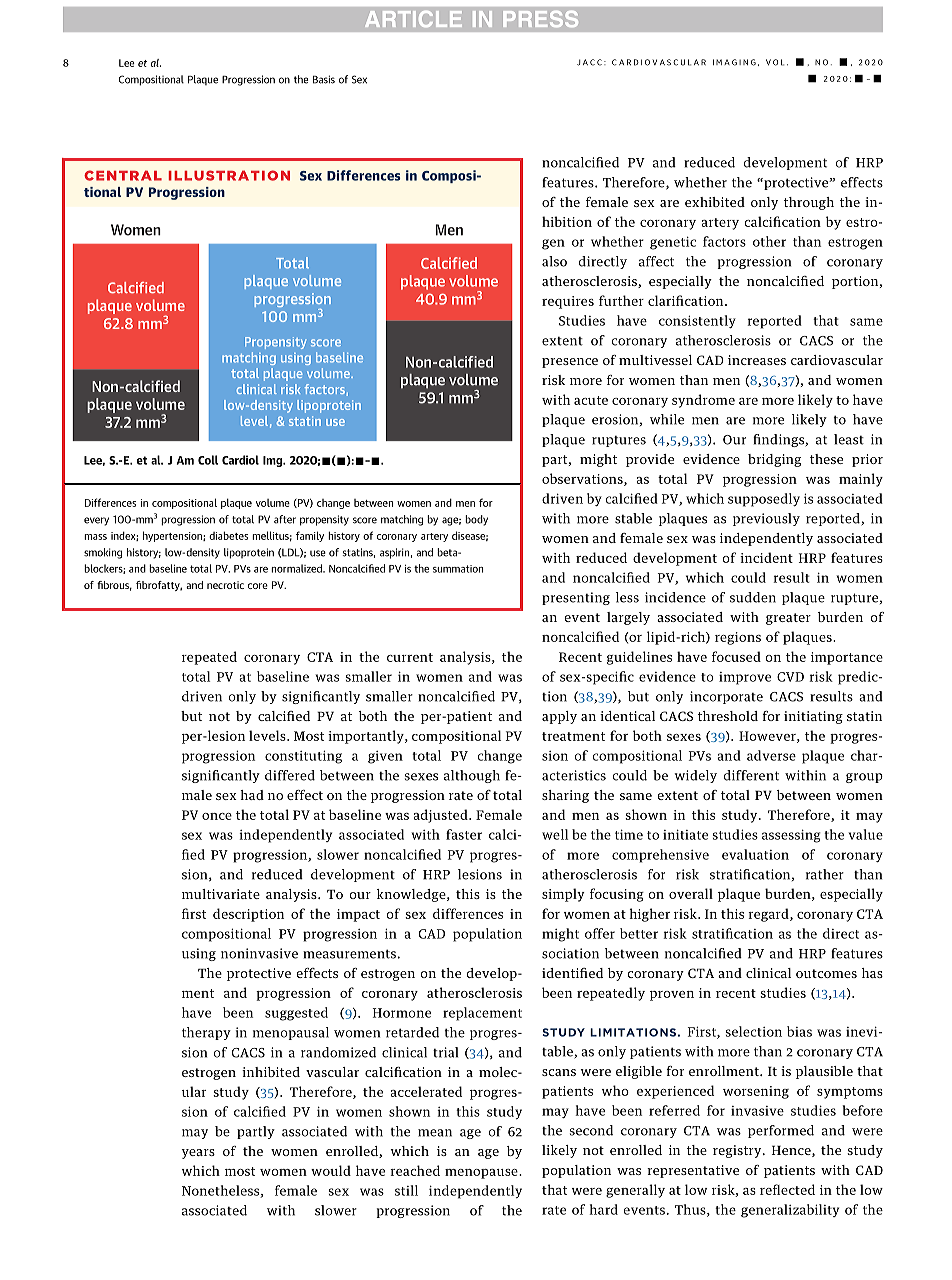 The height and width of the document is (1280, 952). Describe the element at coordinates (208, 460) in the document. I see `Coll` at that location.
